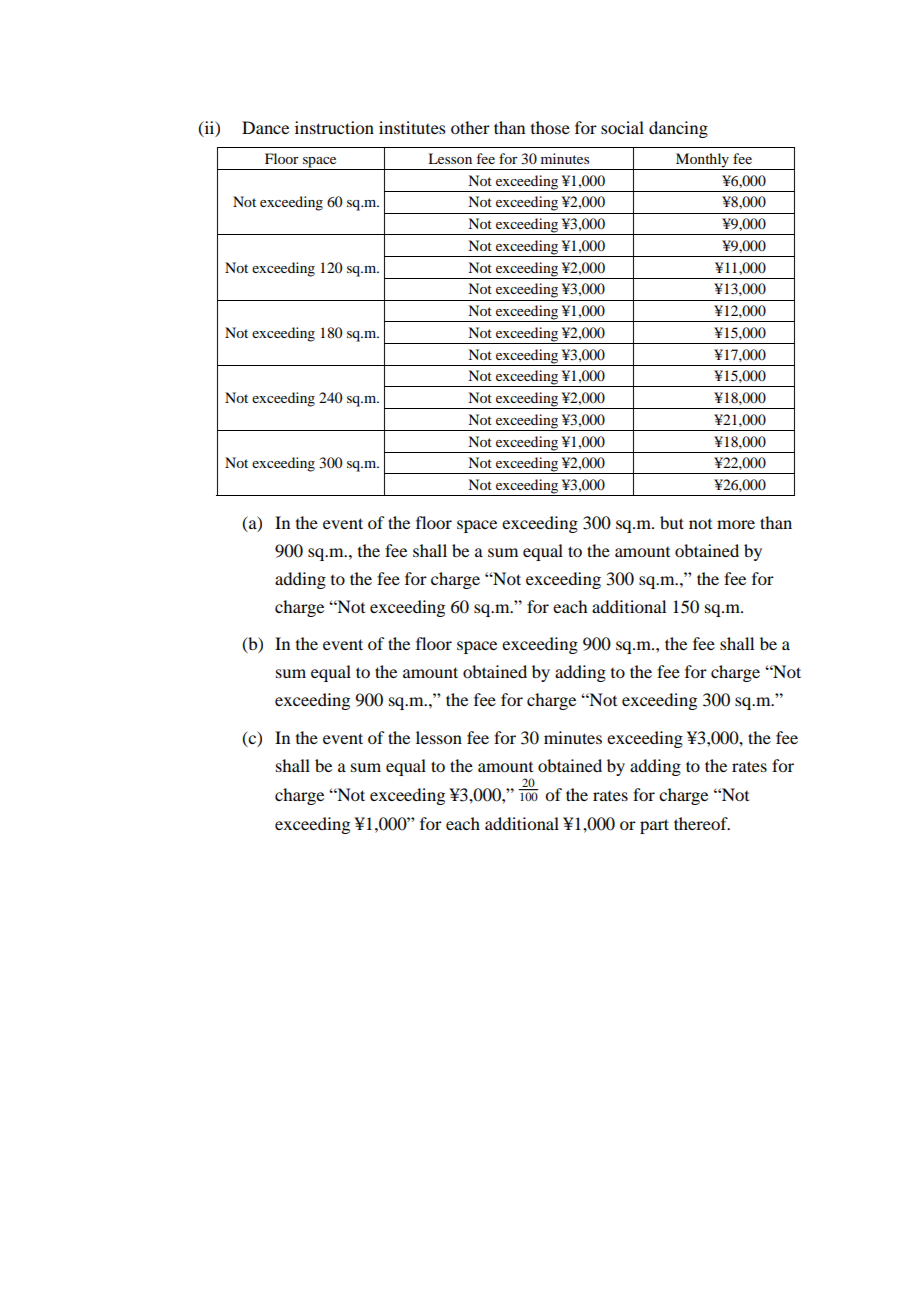 Image resolution: width=924 pixels, height=1308 pixels. Describe the element at coordinates (736, 524) in the screenshot. I see `more` at that location.
